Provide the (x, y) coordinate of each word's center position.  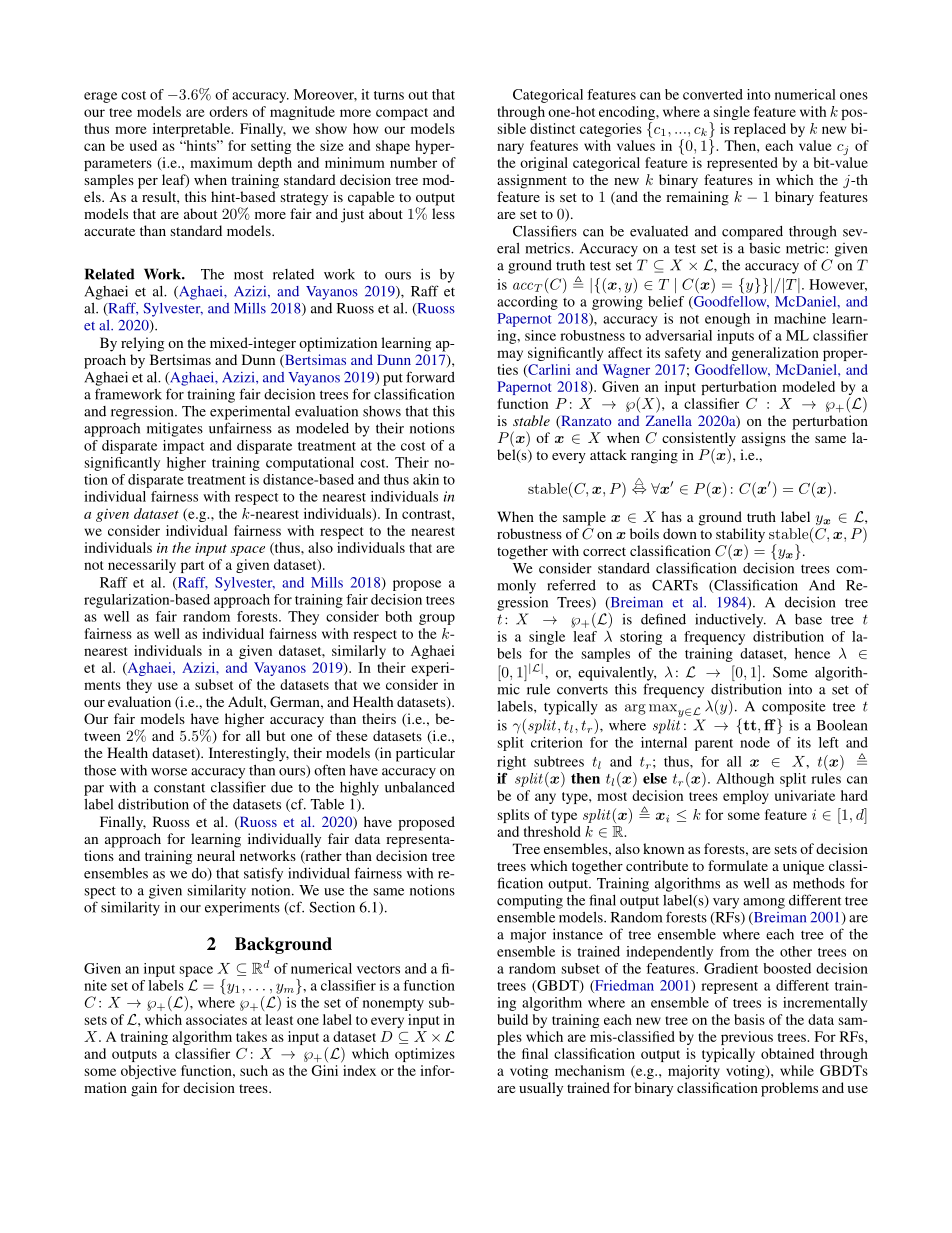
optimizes (425, 1055)
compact (402, 114)
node (755, 742)
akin (426, 479)
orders (228, 111)
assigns (764, 439)
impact (183, 447)
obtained (787, 1053)
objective (148, 1072)
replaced (760, 130)
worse (169, 772)
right (511, 763)
